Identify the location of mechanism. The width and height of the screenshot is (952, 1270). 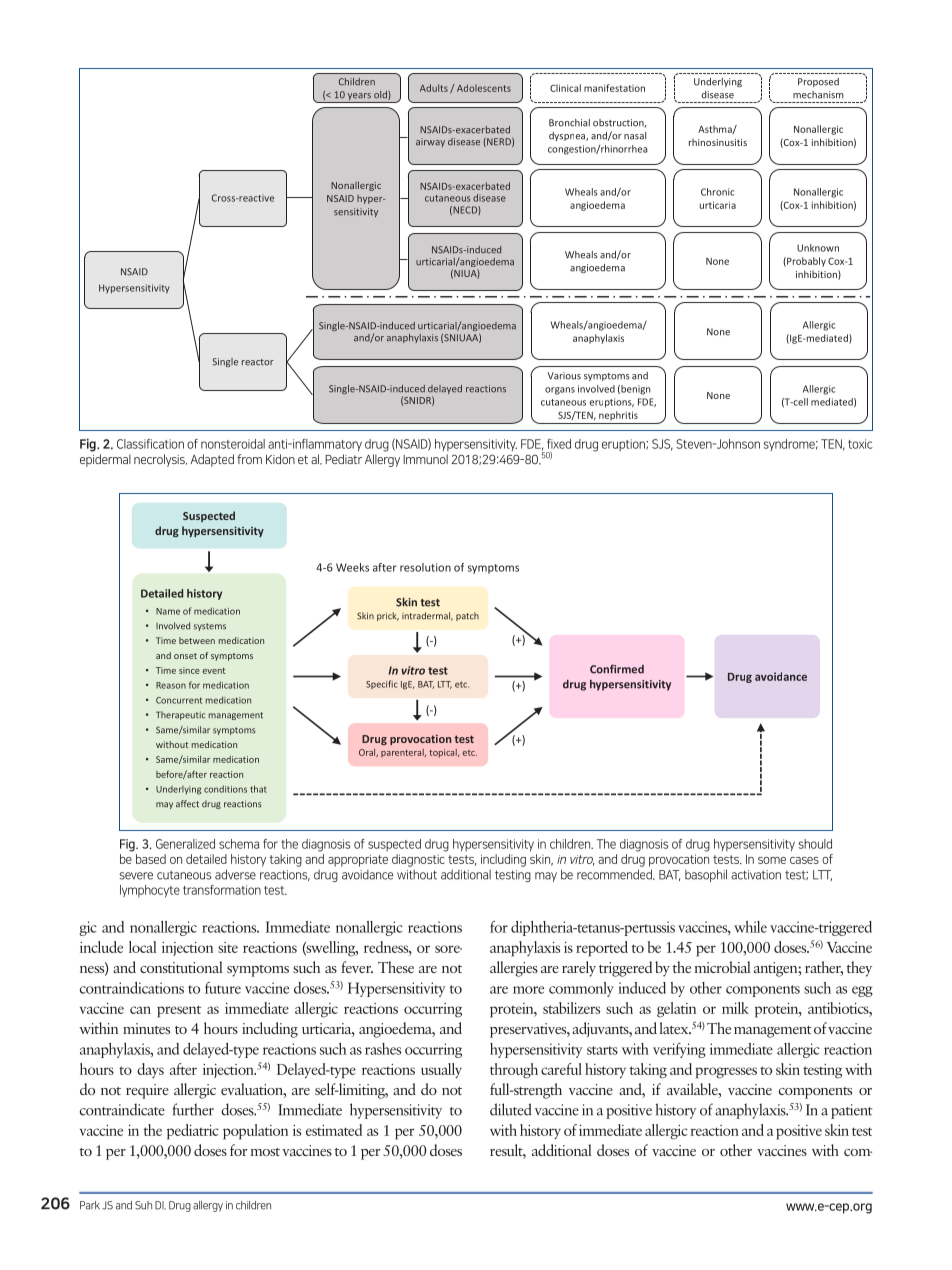
(818, 95).
